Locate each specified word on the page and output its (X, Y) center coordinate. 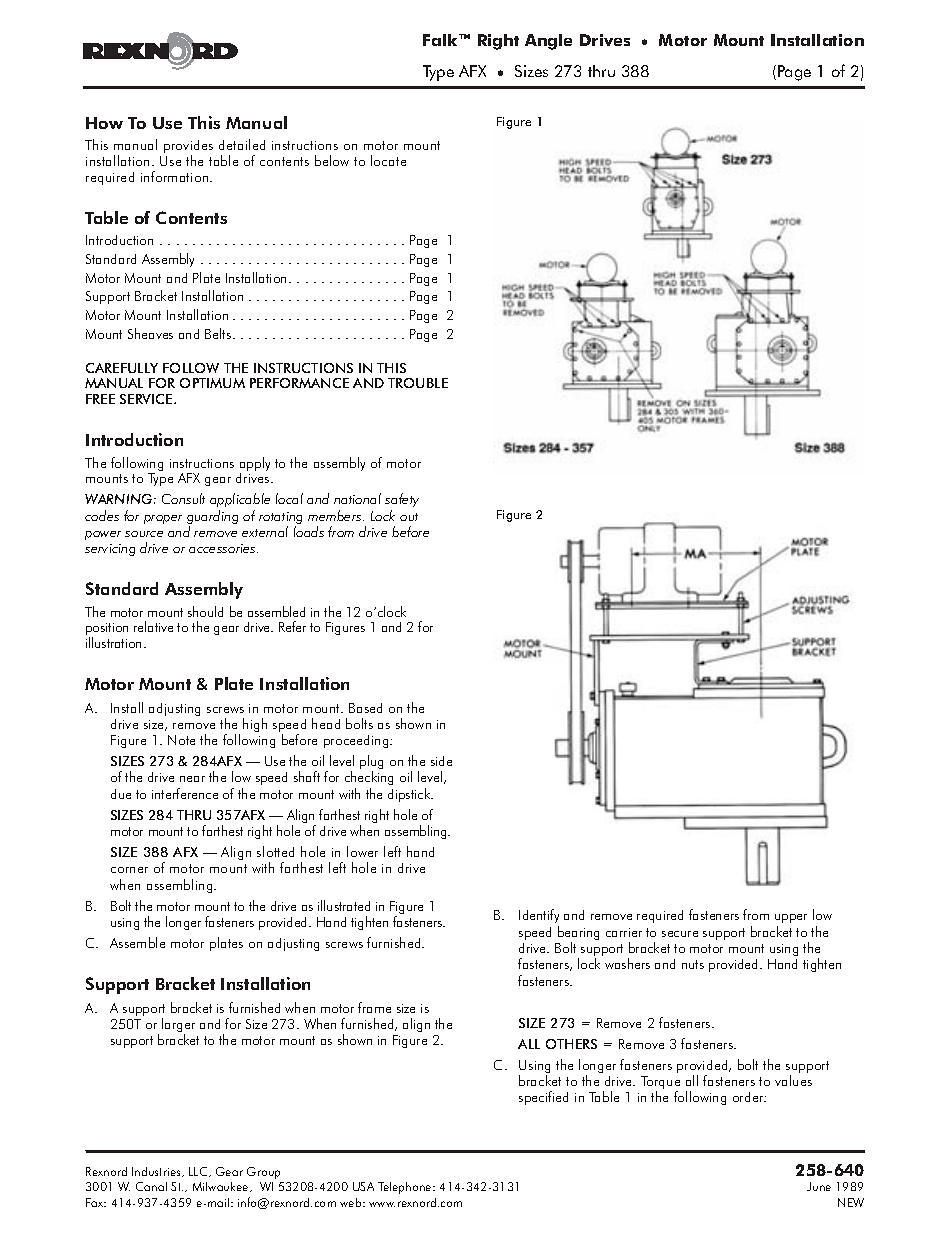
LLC (199, 1172)
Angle (548, 42)
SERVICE (147, 399)
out (409, 517)
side (441, 761)
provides (188, 148)
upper (791, 918)
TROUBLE (418, 383)
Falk (442, 40)
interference (185, 793)
